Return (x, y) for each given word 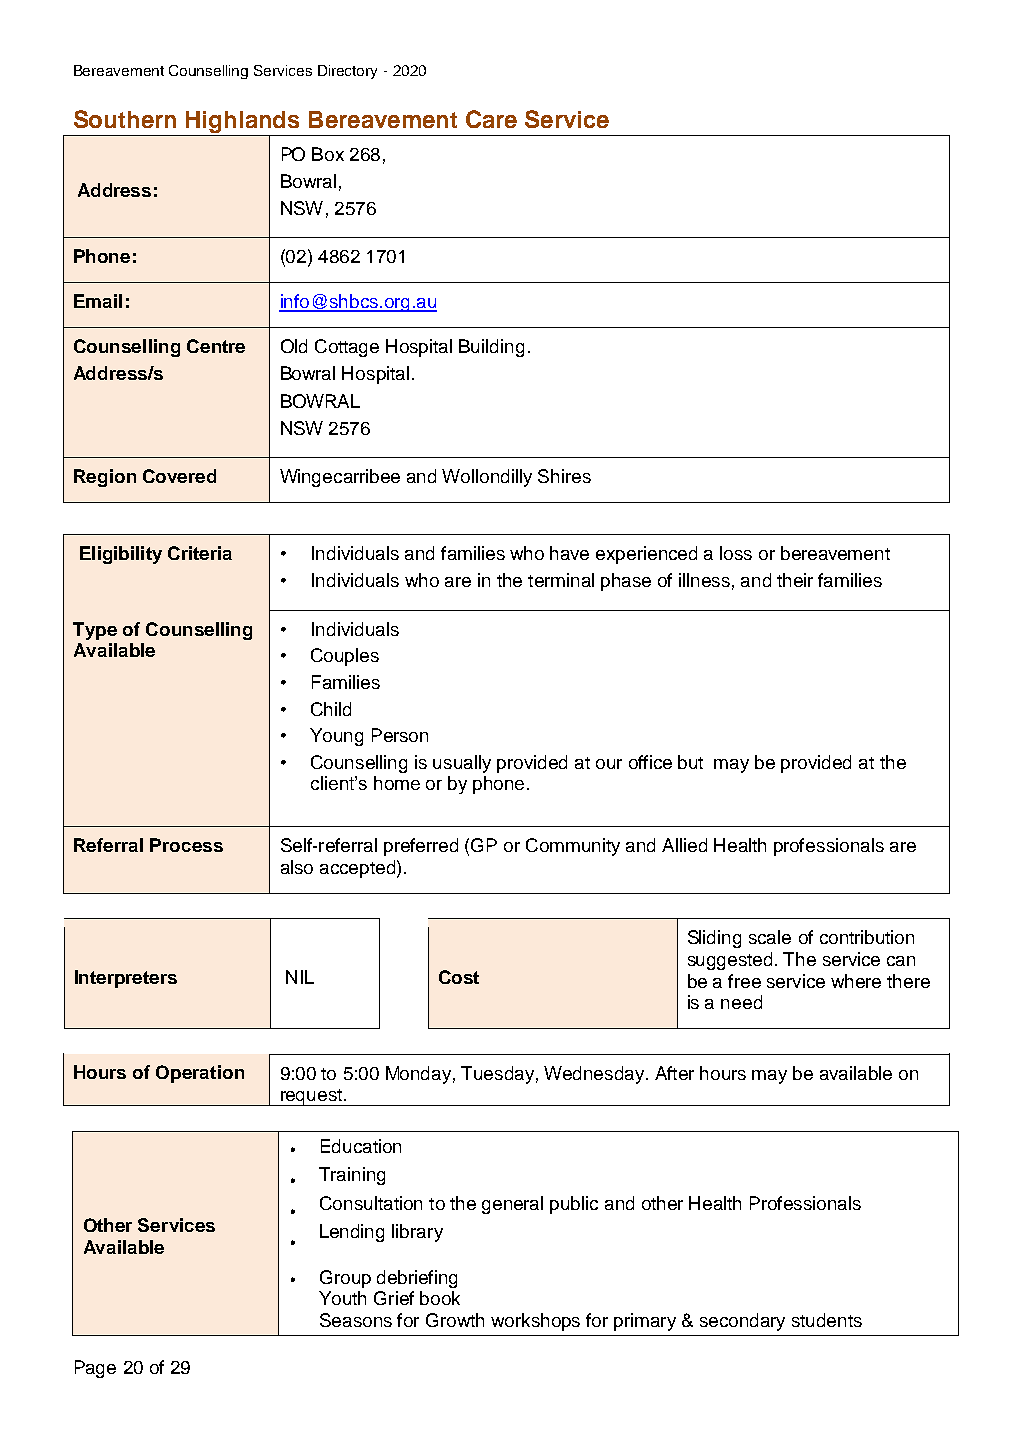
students (827, 1320)
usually (462, 764)
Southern (125, 119)
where (856, 981)
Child (331, 709)
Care (491, 119)
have (569, 553)
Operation (200, 1074)
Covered (179, 476)
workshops (535, 1322)
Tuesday (497, 1075)
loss (736, 553)
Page (95, 1369)
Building (491, 348)
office (650, 762)
